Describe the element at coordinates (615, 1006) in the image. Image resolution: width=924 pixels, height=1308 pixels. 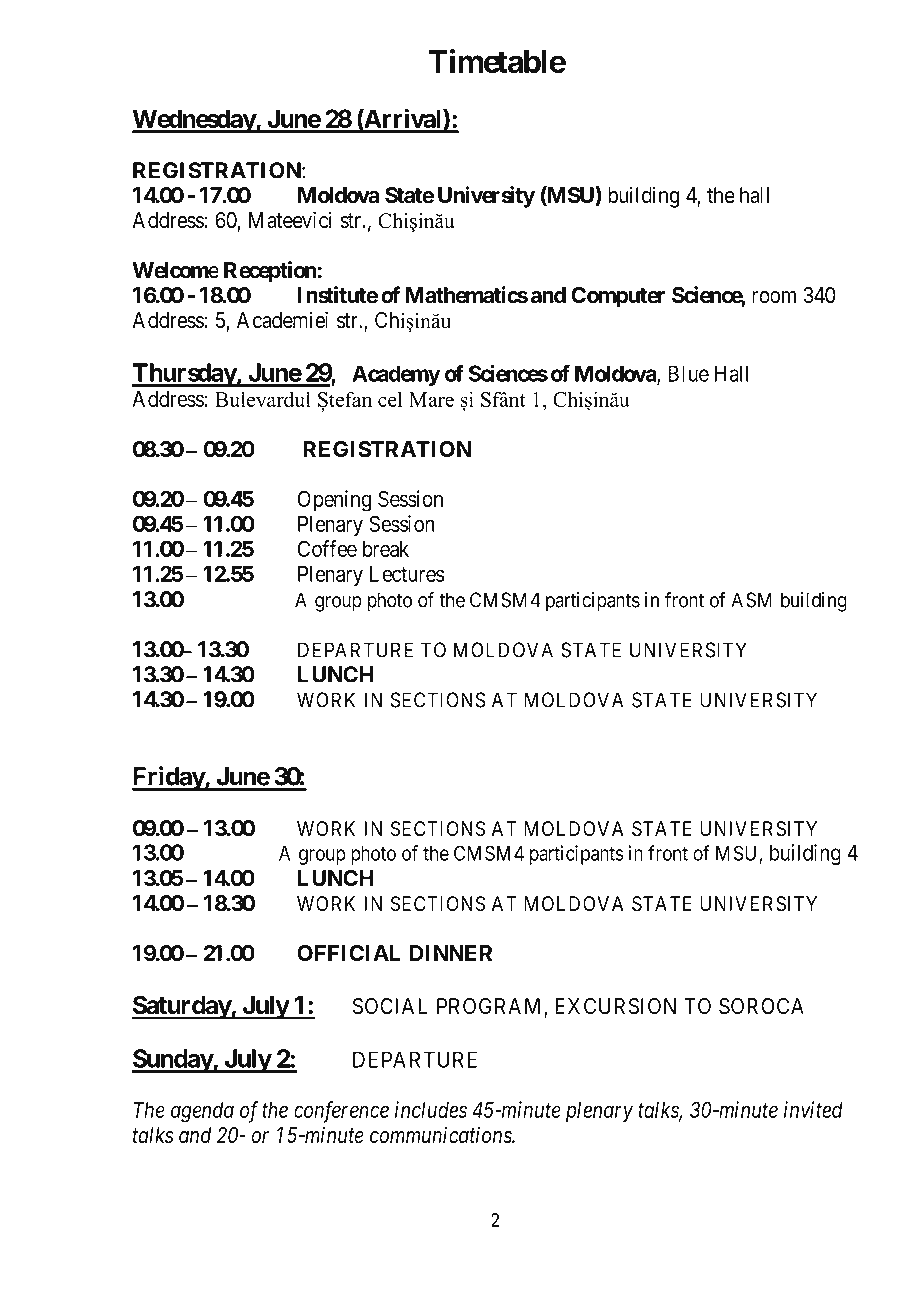
I see `EXCURSION` at that location.
